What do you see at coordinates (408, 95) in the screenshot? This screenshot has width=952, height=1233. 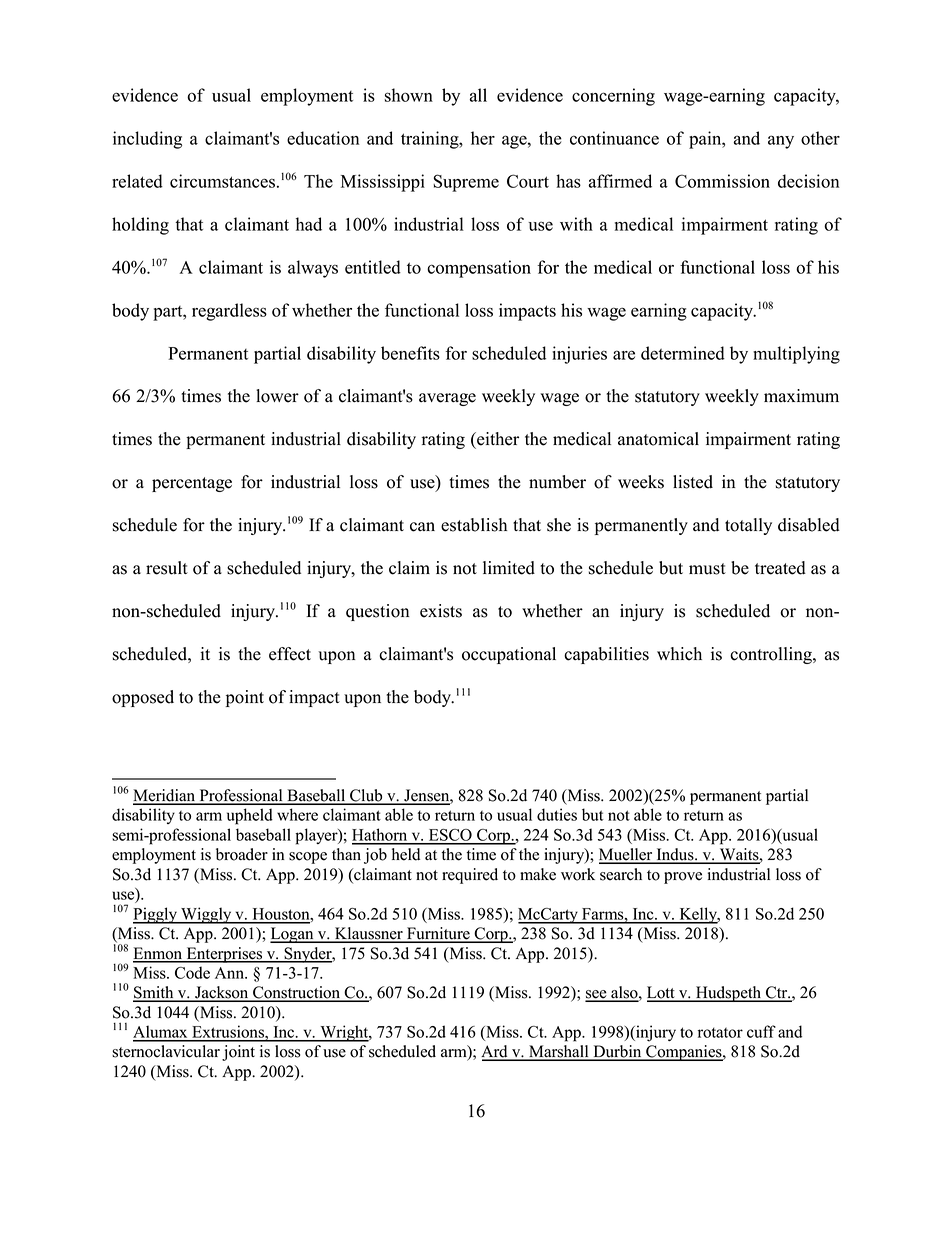 I see `shown` at bounding box center [408, 95].
